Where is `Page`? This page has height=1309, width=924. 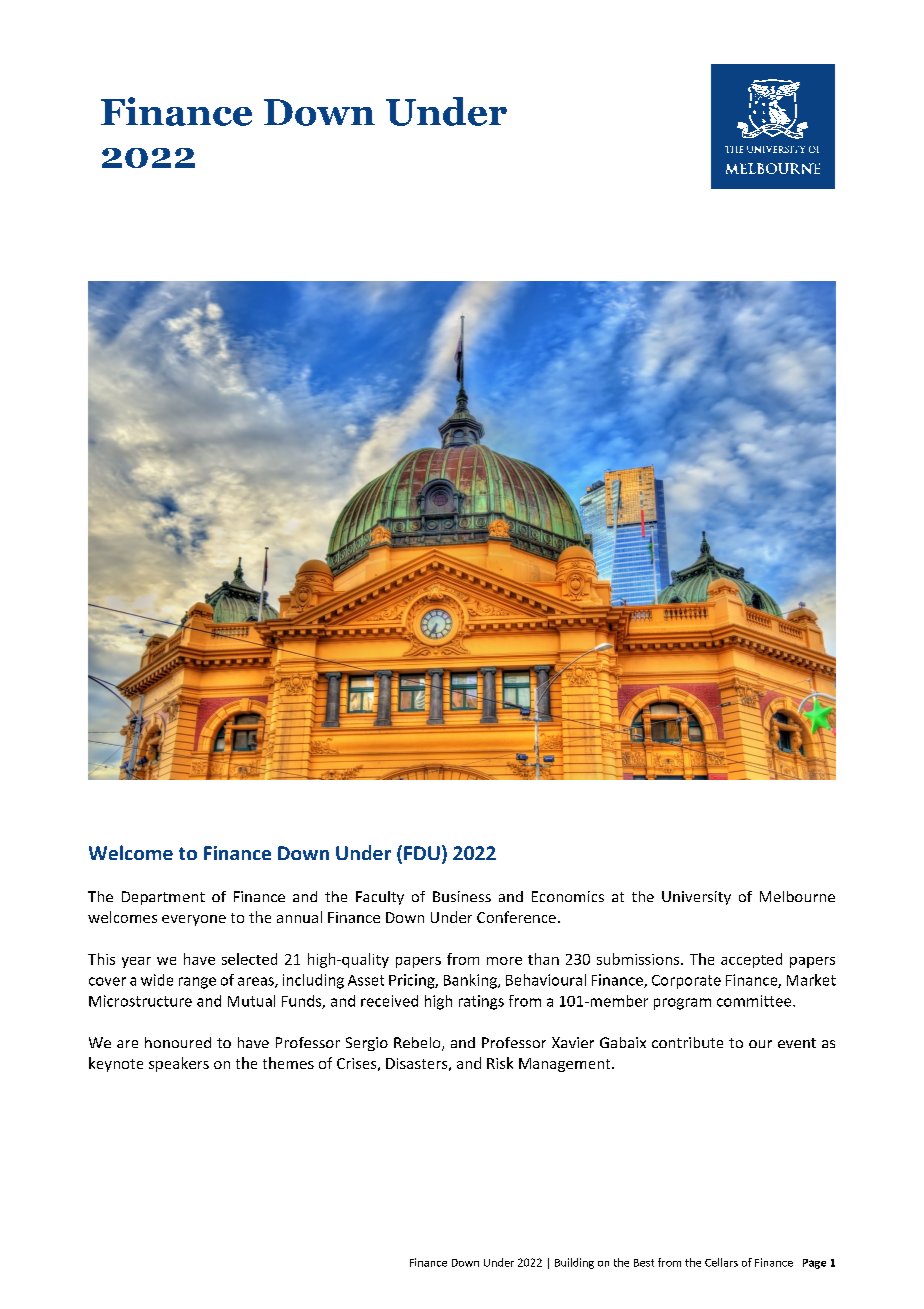 Page is located at coordinates (814, 1264).
